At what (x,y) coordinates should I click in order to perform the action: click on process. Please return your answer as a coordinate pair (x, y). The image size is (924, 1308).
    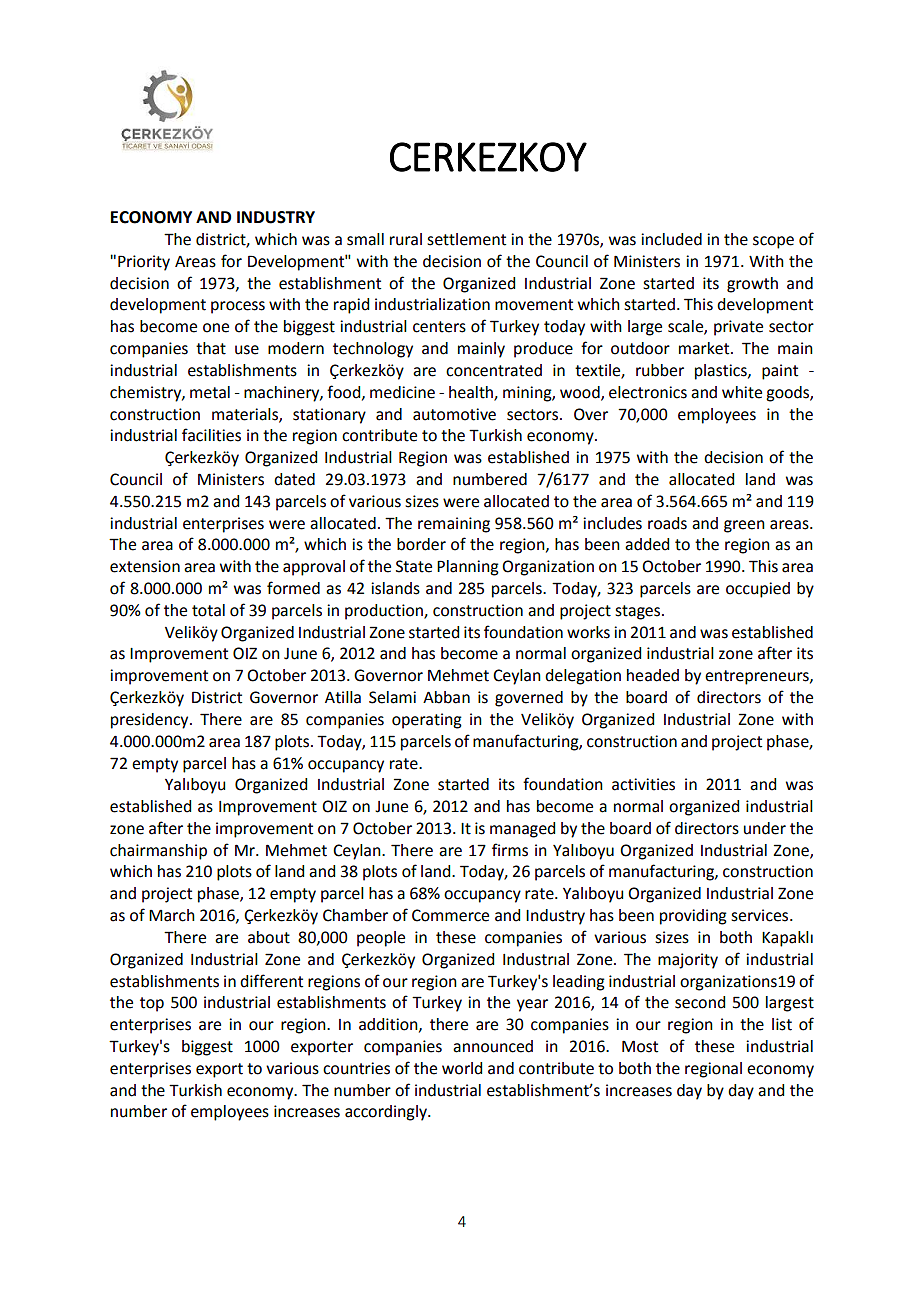
    Looking at the image, I should click on (238, 307).
